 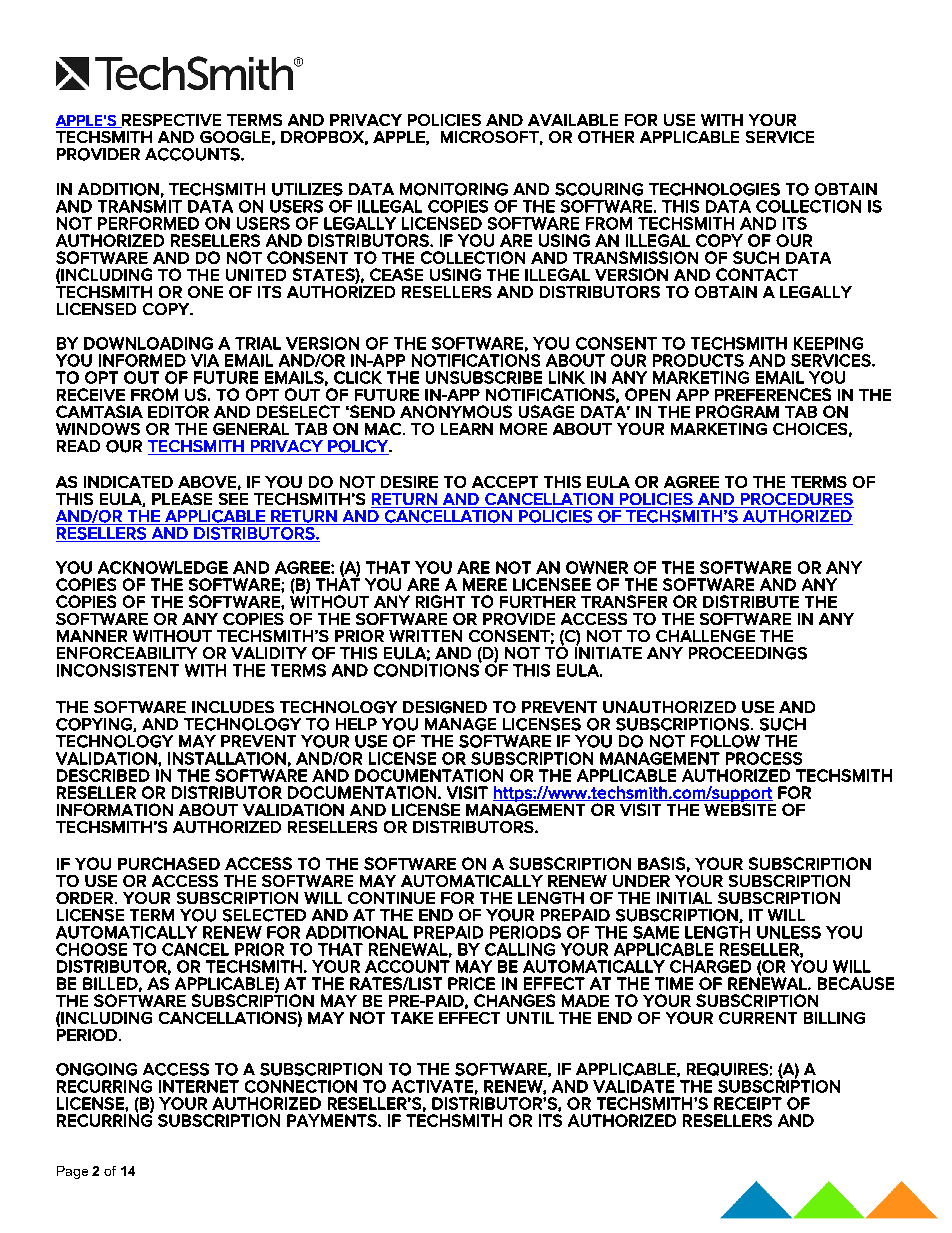 What do you see at coordinates (454, 189) in the page?
I see `MONITORING` at bounding box center [454, 189].
